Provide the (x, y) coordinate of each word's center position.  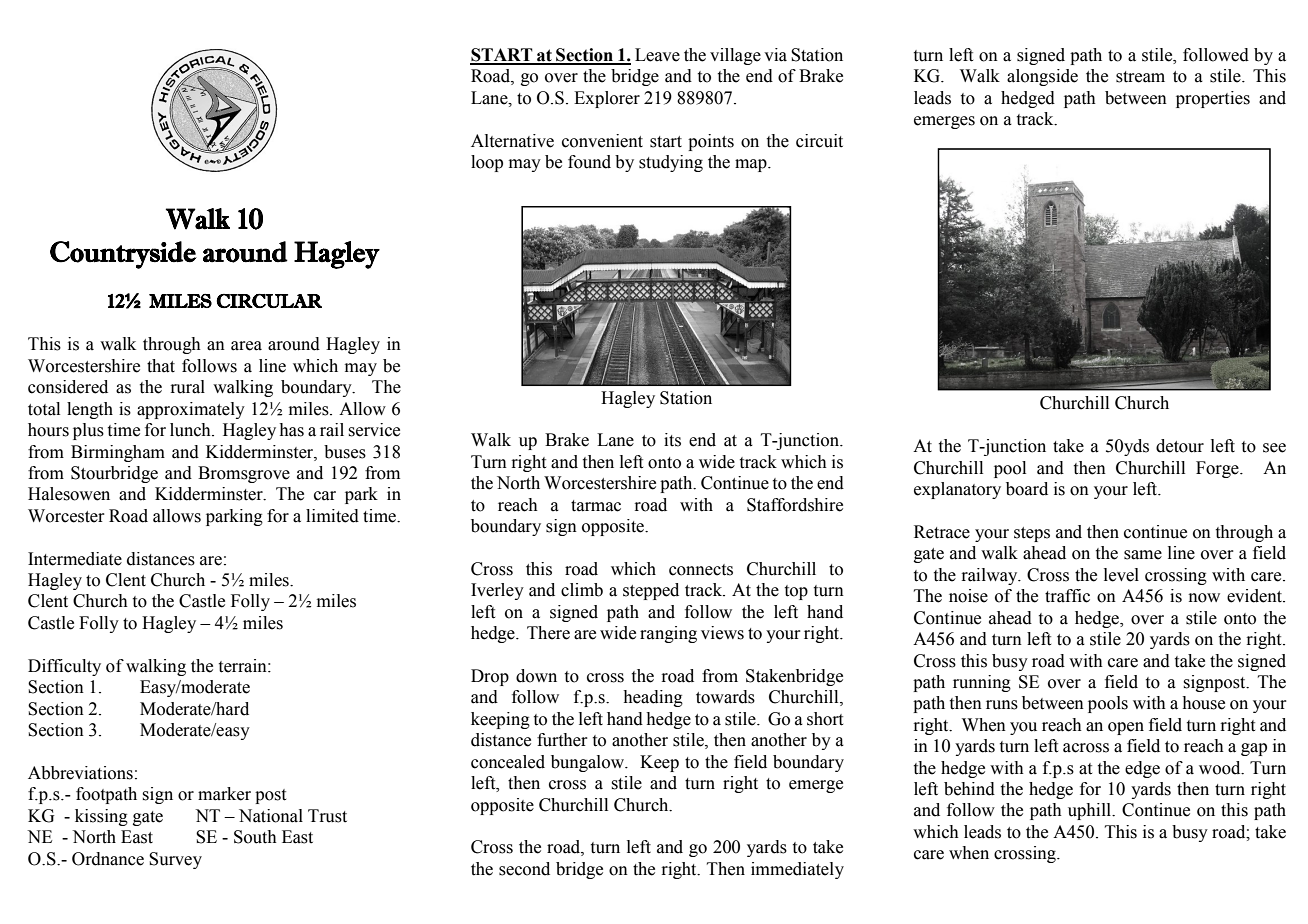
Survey (175, 860)
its (672, 440)
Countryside (123, 255)
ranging (668, 634)
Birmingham (118, 453)
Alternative (512, 141)
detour (1180, 446)
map (752, 165)
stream (1140, 77)
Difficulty (64, 667)
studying (671, 163)
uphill (1091, 811)
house (1204, 703)
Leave (657, 55)
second (524, 869)
